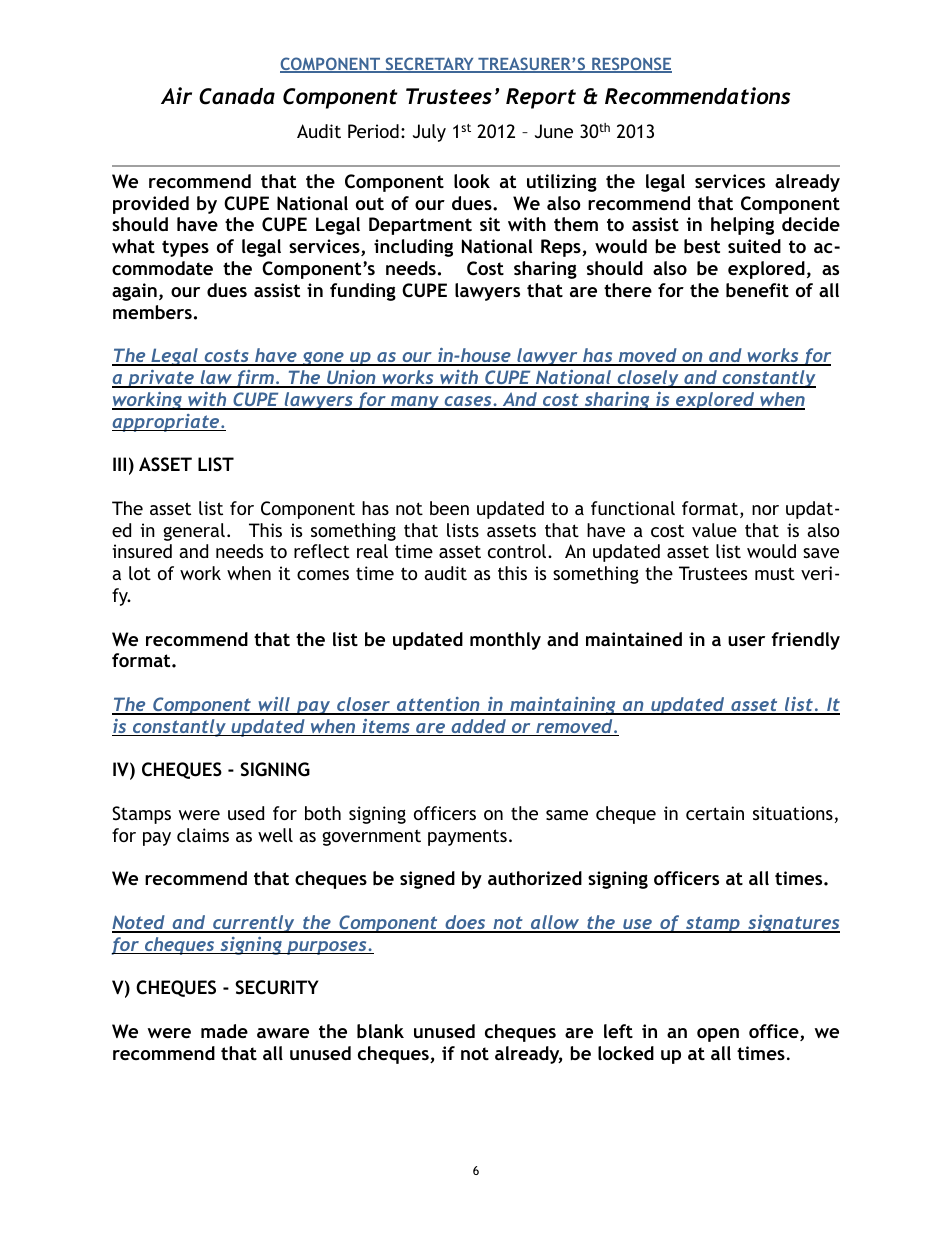 This image has width=952, height=1233. Describe the element at coordinates (478, 727) in the image. I see `added` at that location.
